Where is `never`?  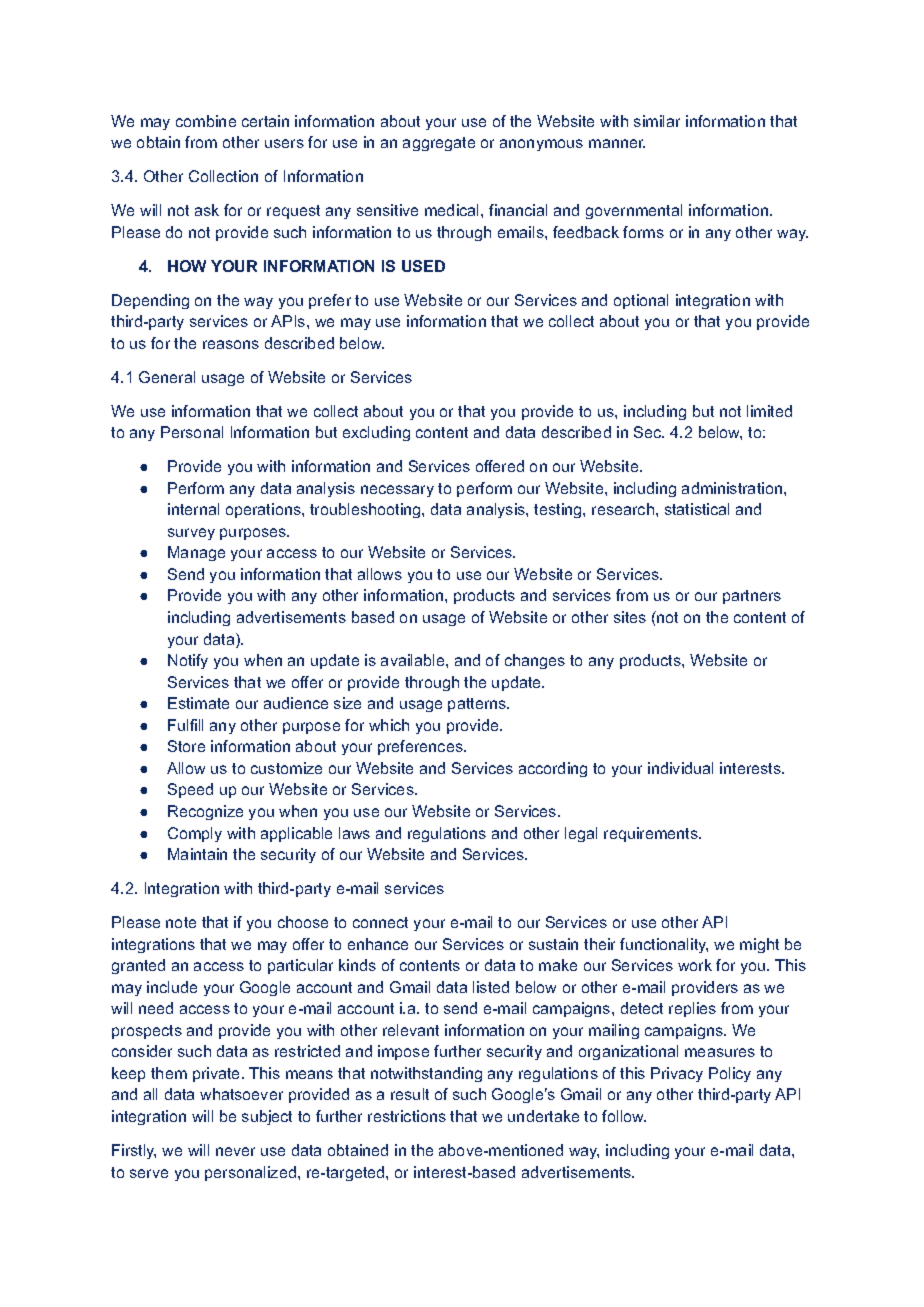
never is located at coordinates (235, 1151).
